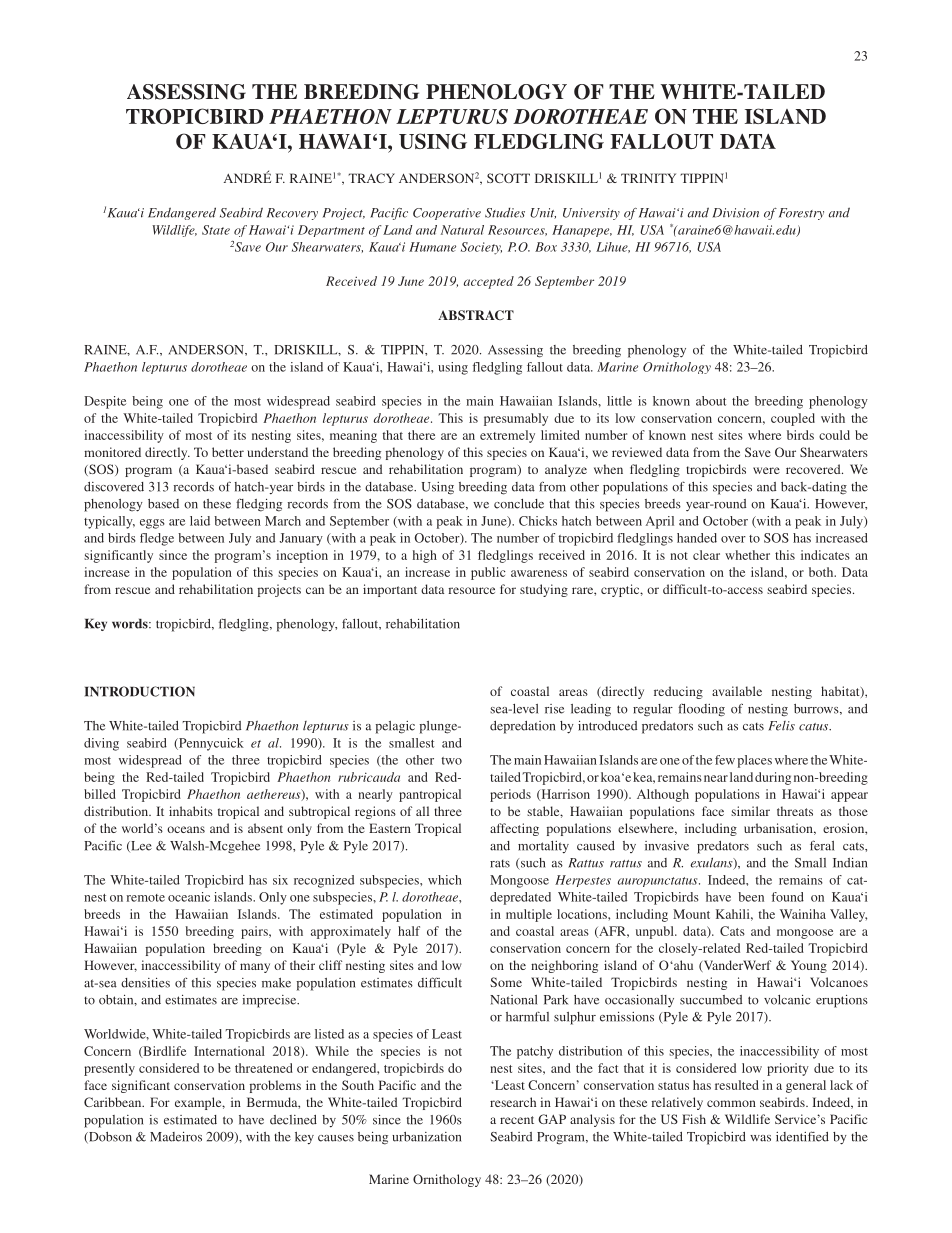  I want to click on two, so click(452, 761).
